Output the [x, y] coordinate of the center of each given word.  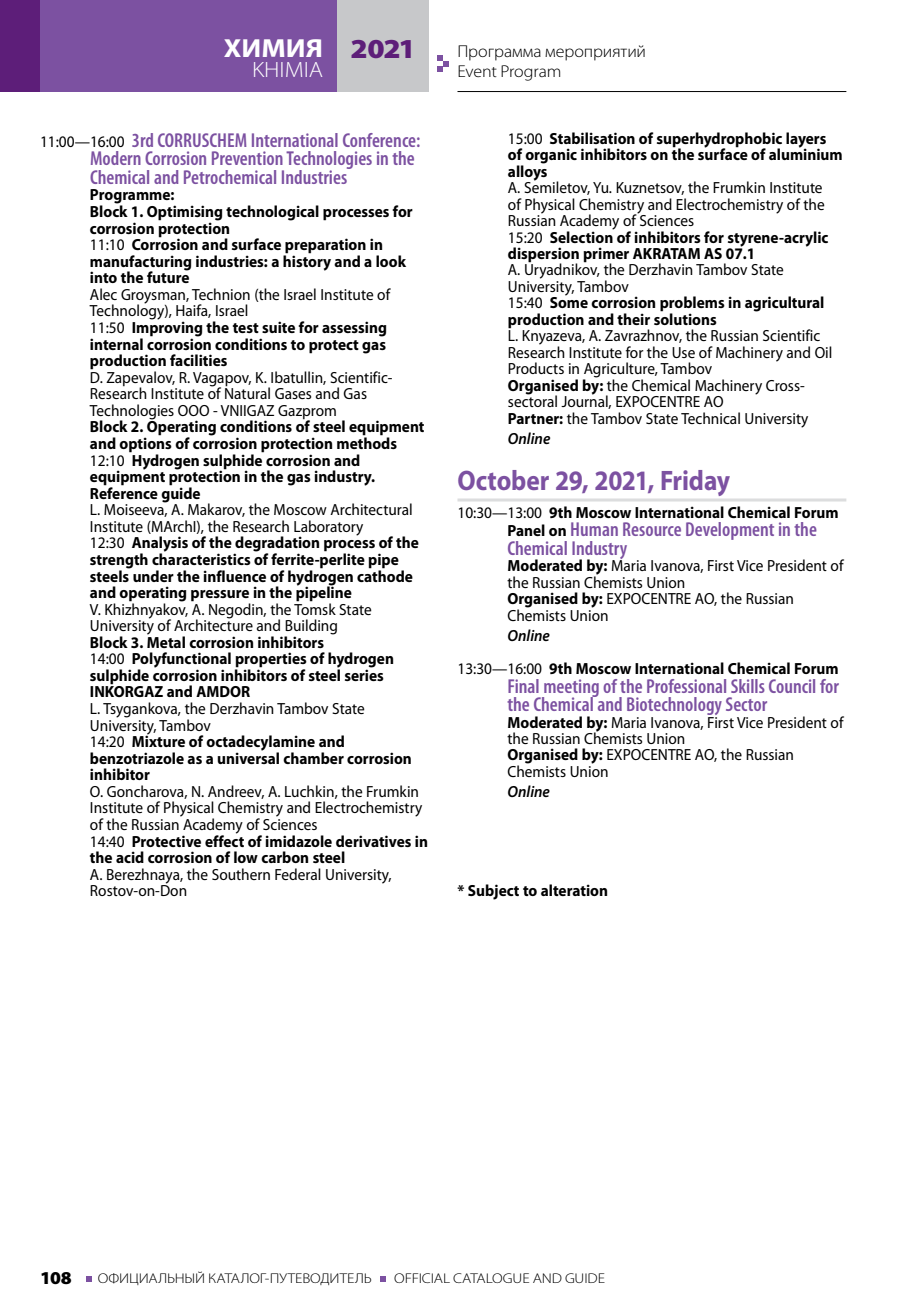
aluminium [805, 153]
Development [730, 531]
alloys [527, 173]
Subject [493, 892]
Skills [748, 686]
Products [536, 368]
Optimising [184, 214]
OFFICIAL [422, 1278]
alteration [574, 890]
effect [224, 839]
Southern [241, 874]
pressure [220, 597]
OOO [193, 410]
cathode [385, 575]
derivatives [373, 841]
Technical [710, 418]
